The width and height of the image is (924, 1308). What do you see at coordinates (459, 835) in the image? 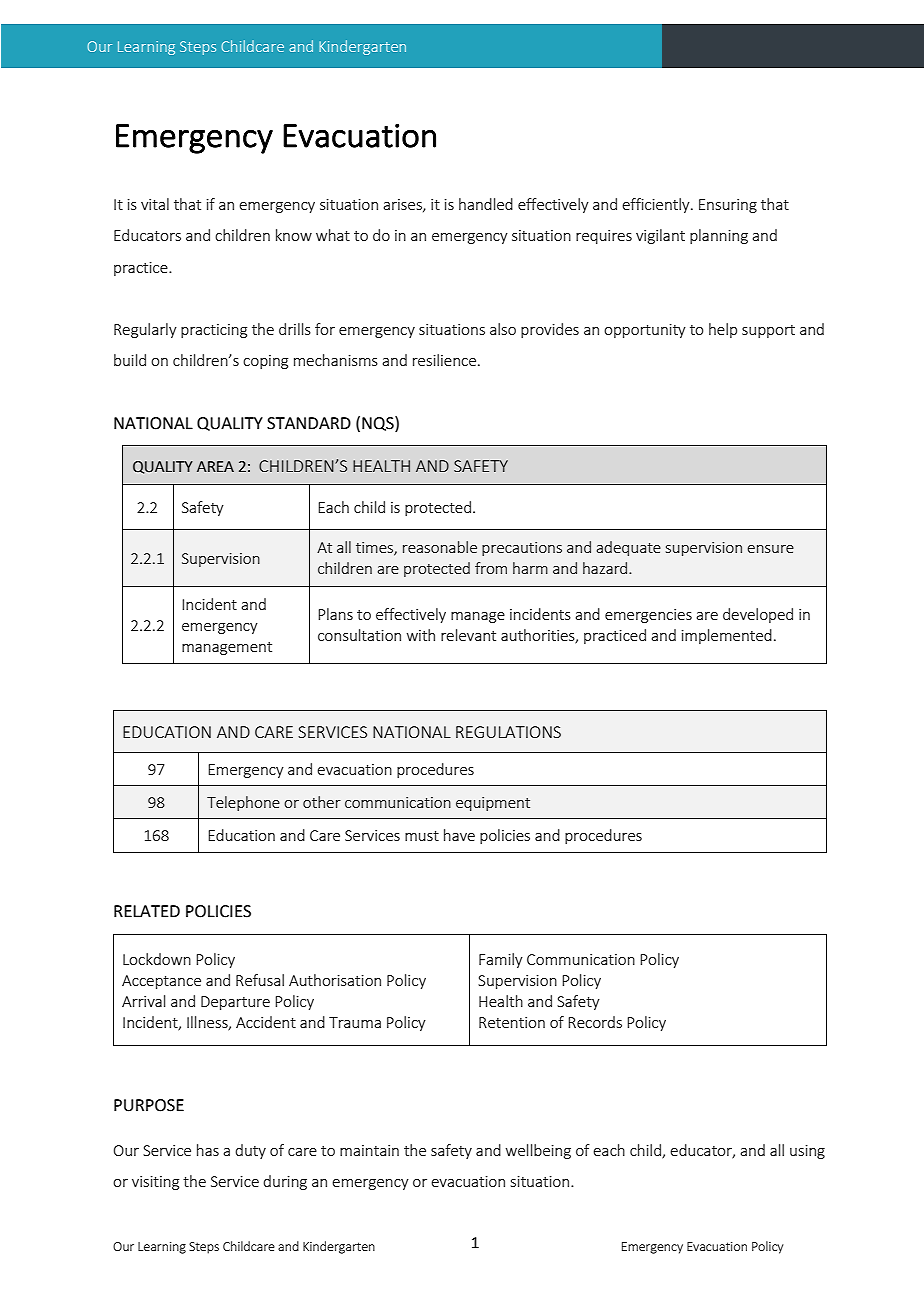
I see `have` at bounding box center [459, 835].
